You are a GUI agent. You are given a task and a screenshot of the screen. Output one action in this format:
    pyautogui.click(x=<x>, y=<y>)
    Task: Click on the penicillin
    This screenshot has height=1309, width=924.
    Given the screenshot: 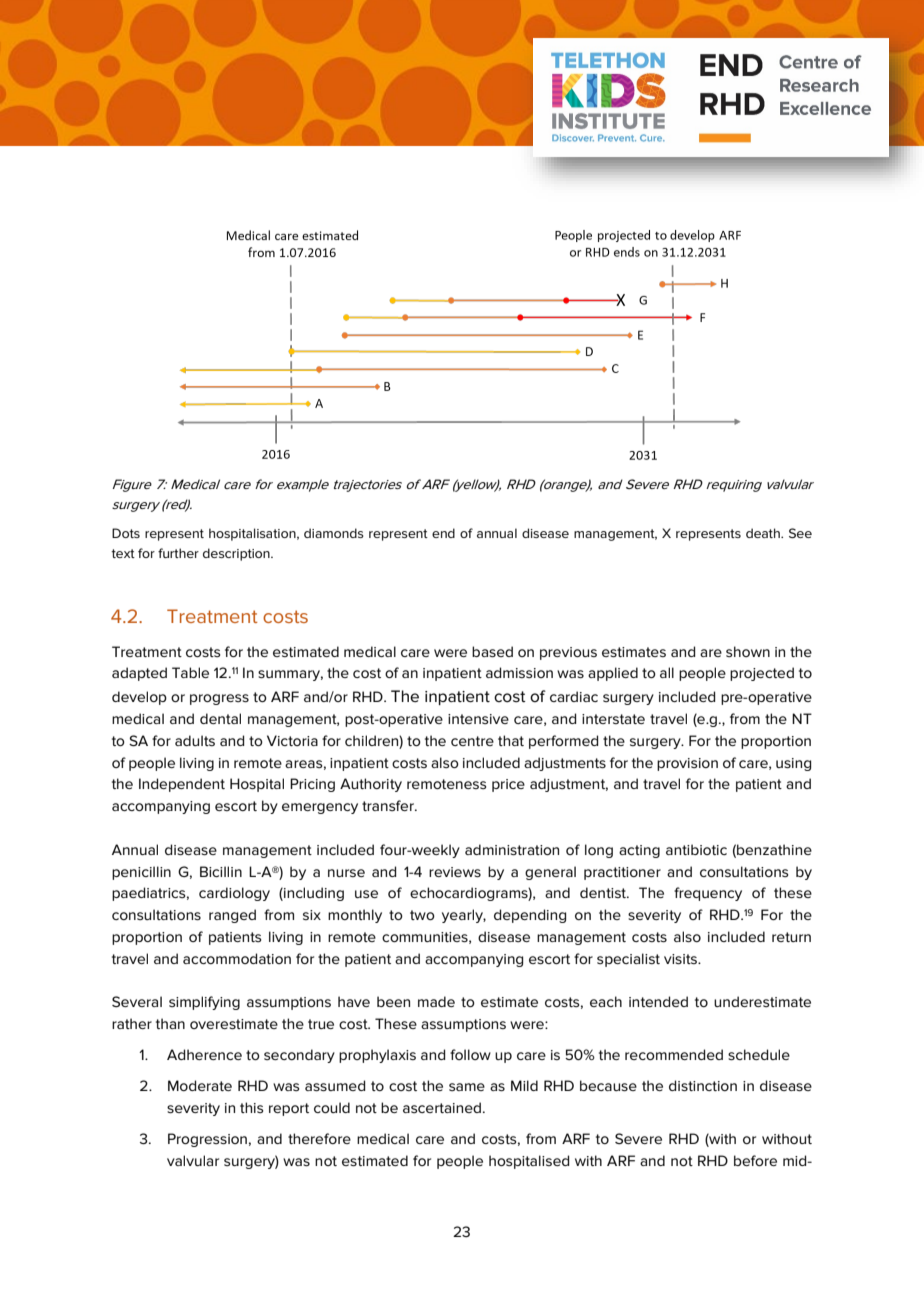 What is the action you would take?
    pyautogui.click(x=141, y=873)
